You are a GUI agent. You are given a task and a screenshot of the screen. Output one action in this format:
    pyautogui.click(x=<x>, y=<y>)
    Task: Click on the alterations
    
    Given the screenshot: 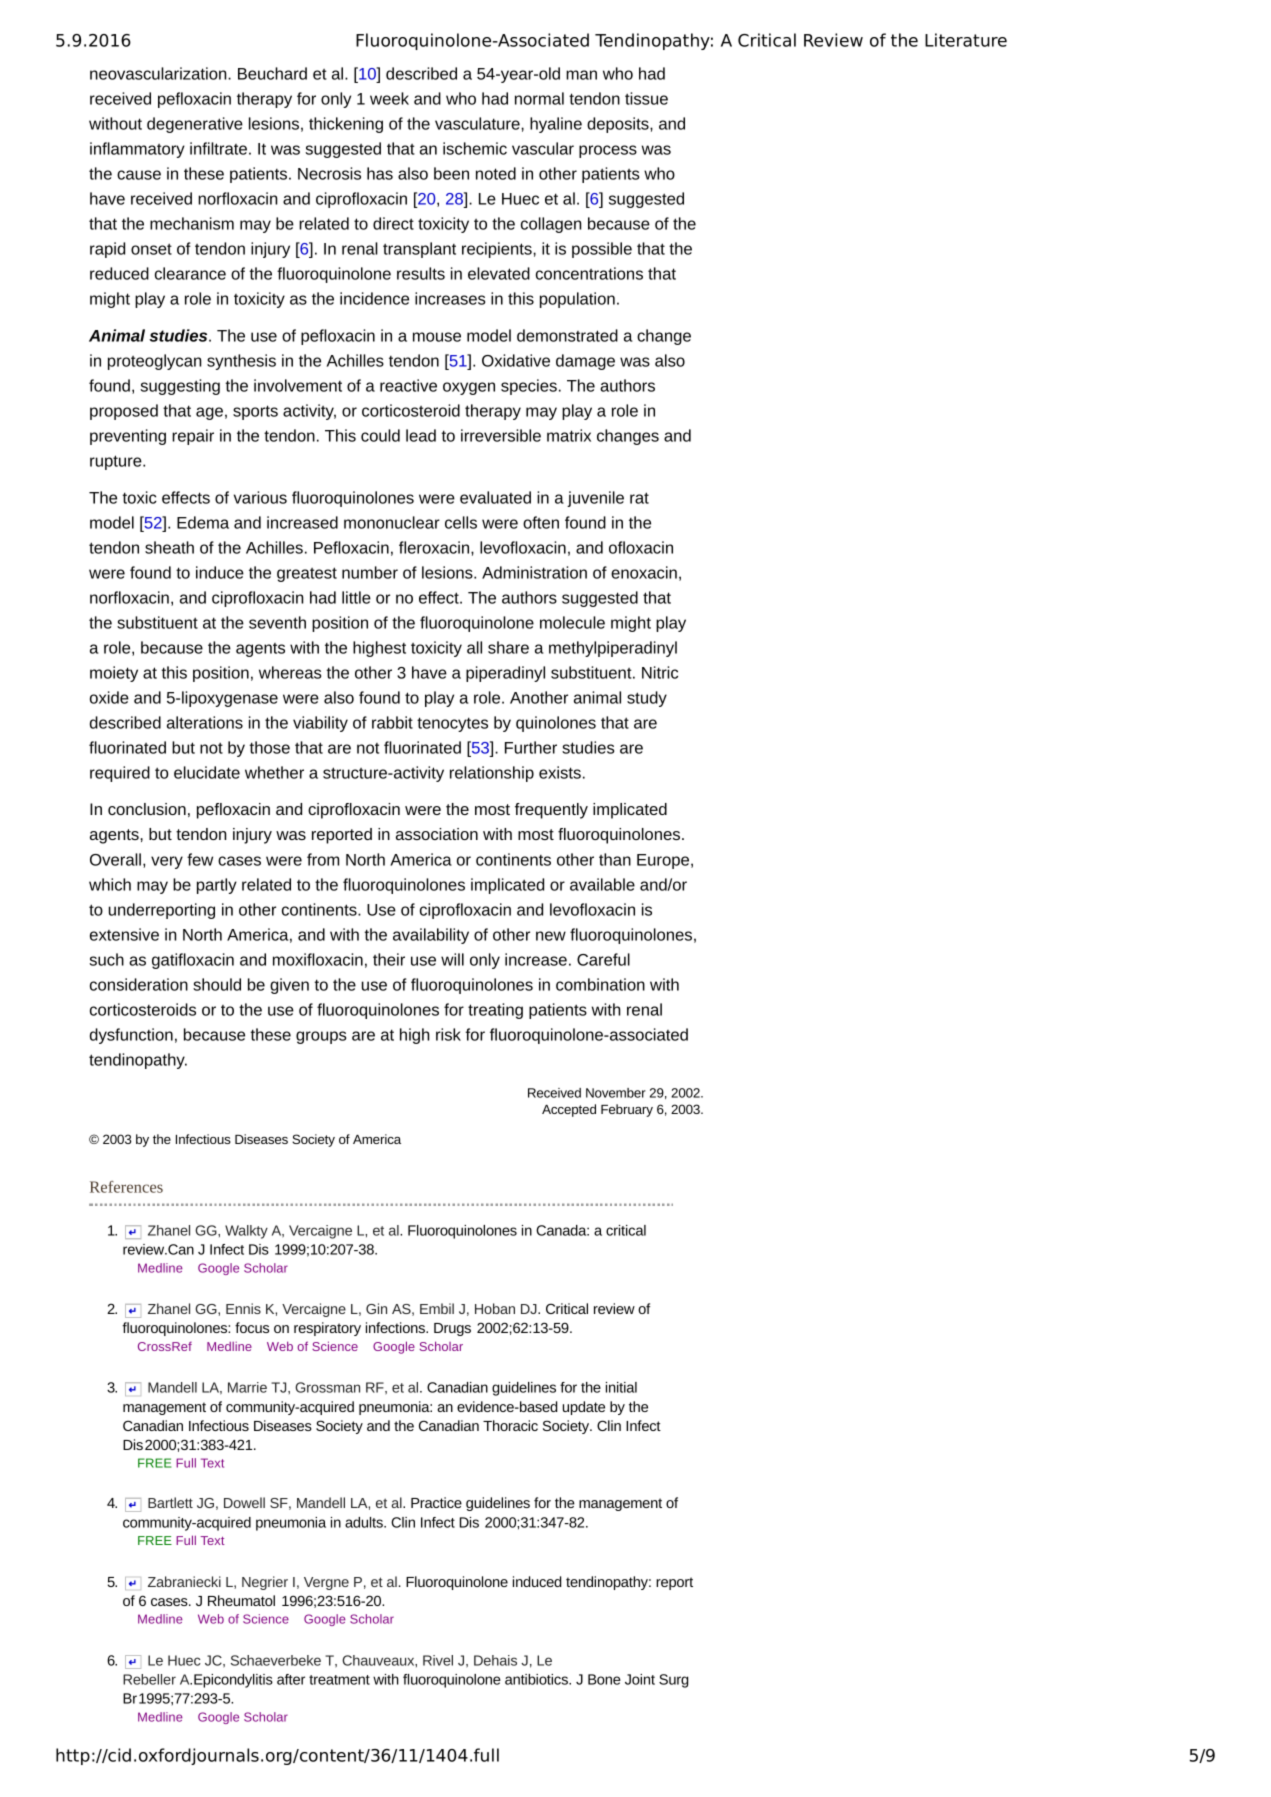 What is the action you would take?
    pyautogui.click(x=205, y=722)
